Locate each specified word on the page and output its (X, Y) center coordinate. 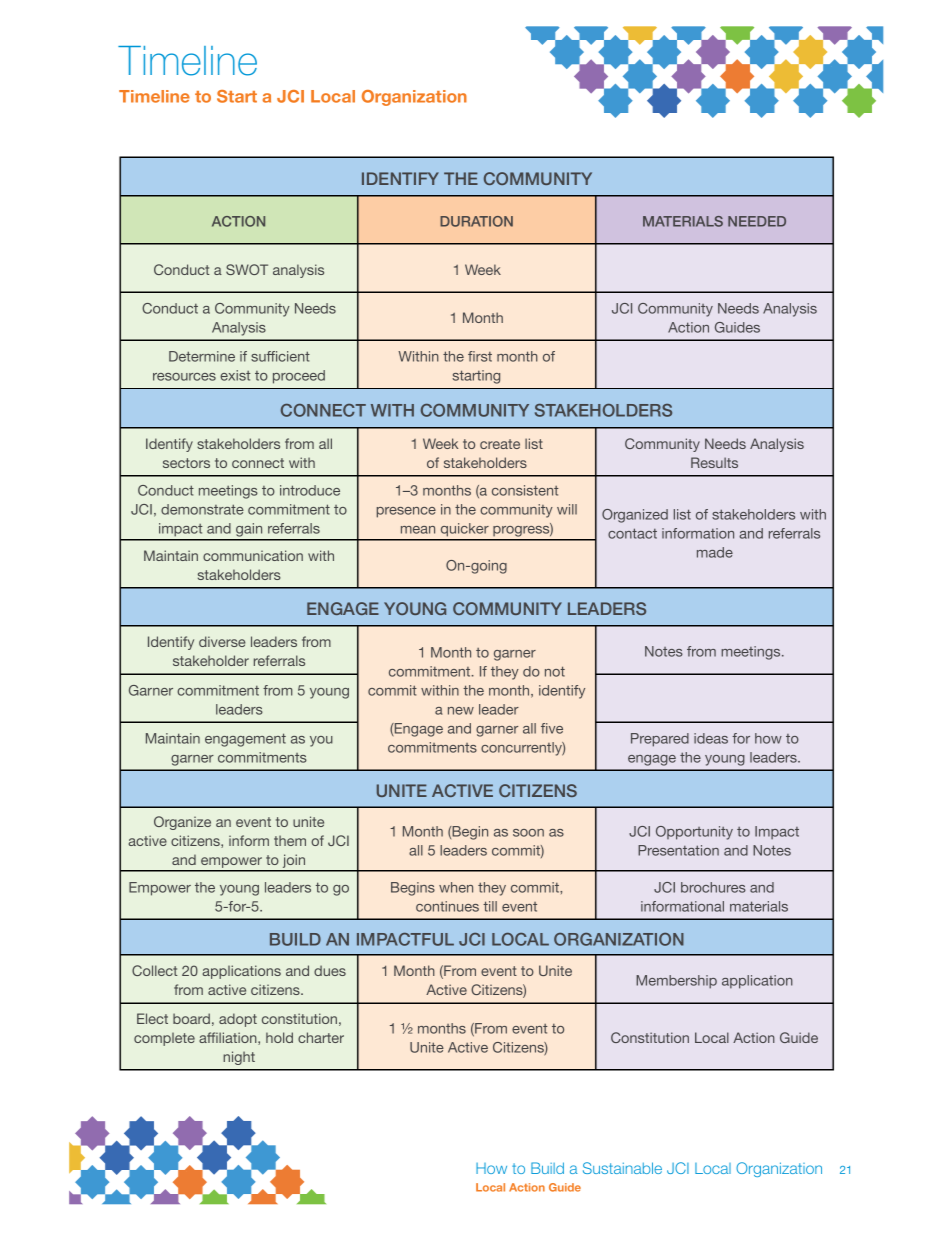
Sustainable (622, 1168)
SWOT (247, 269)
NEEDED (757, 221)
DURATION (476, 221)
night (239, 1058)
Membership (676, 982)
